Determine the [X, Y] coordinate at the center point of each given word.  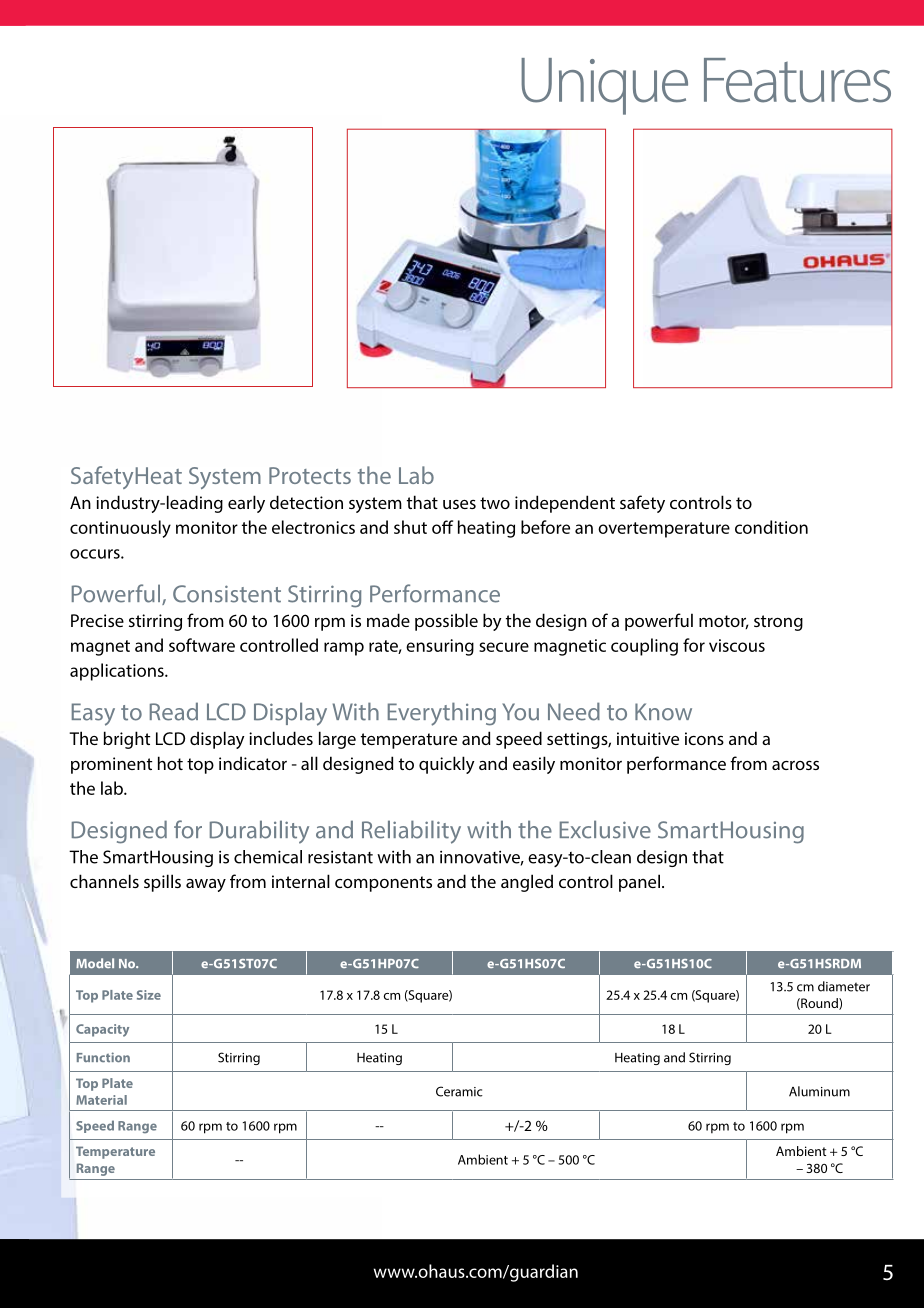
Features [797, 80]
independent [565, 504]
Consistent [227, 594]
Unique [604, 86]
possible [446, 622]
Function [103, 1057]
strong [778, 623]
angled [527, 883]
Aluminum [819, 1091]
